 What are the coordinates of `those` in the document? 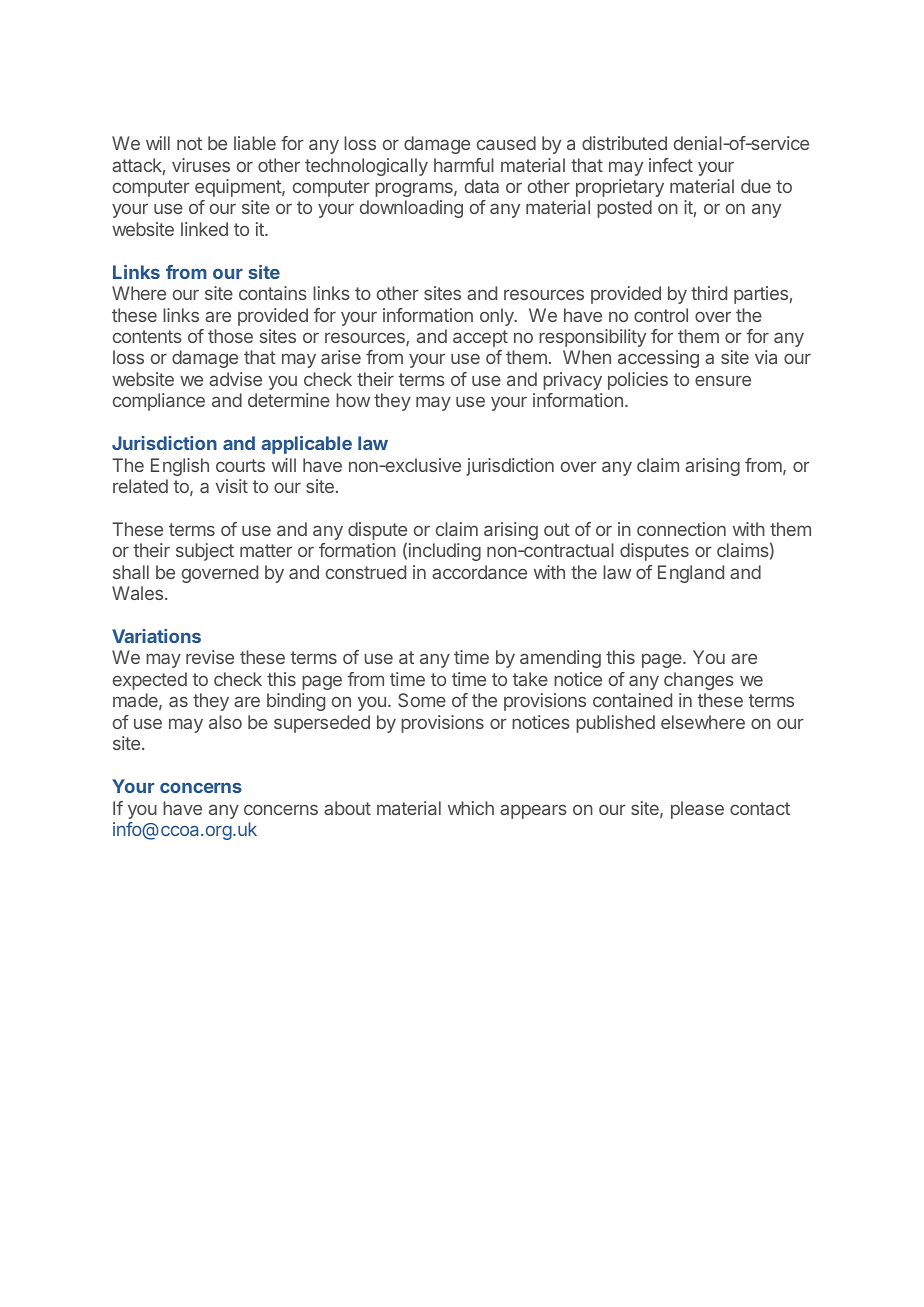 It's located at (230, 336).
